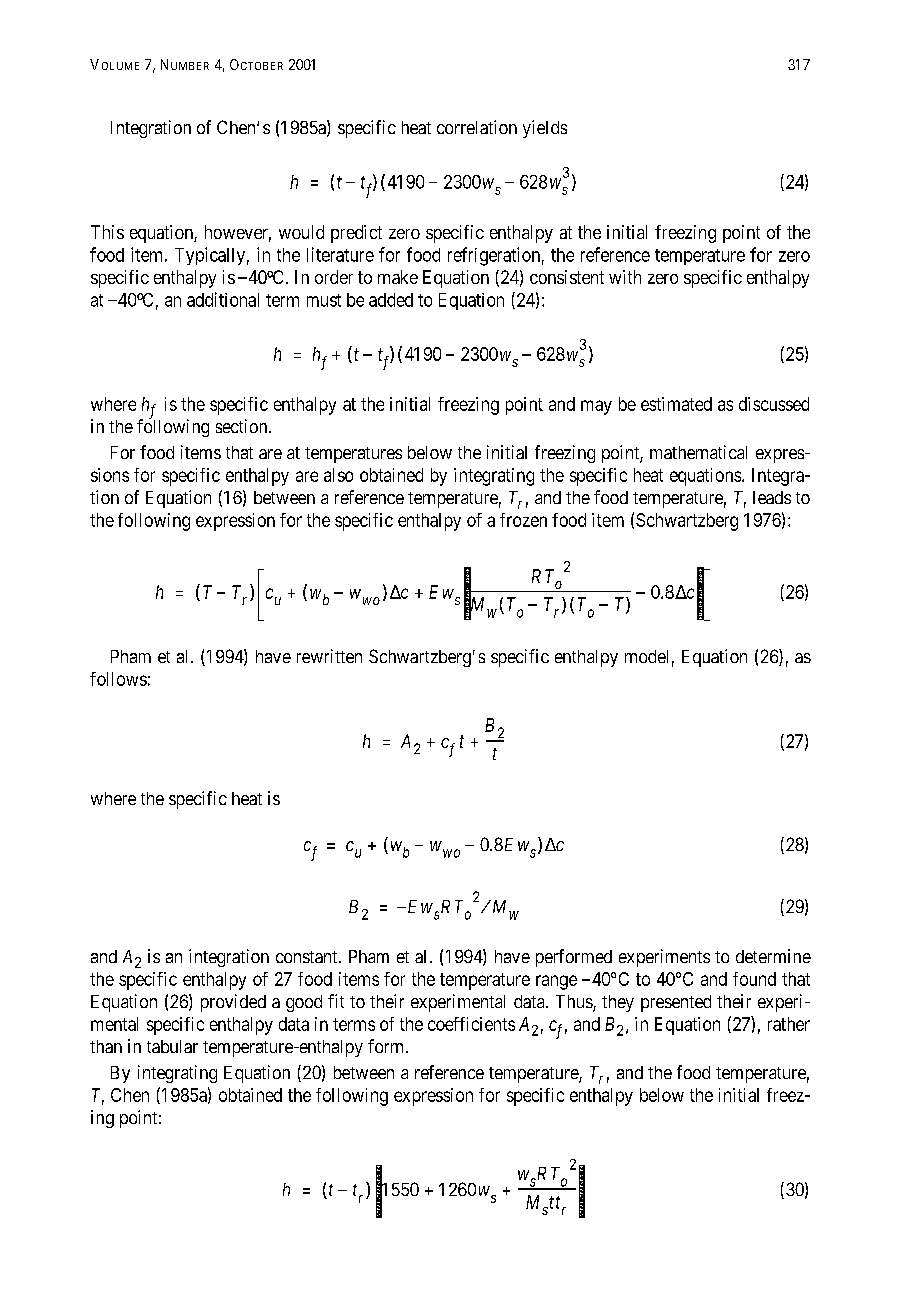 The image size is (900, 1316). I want to click on with, so click(625, 277).
